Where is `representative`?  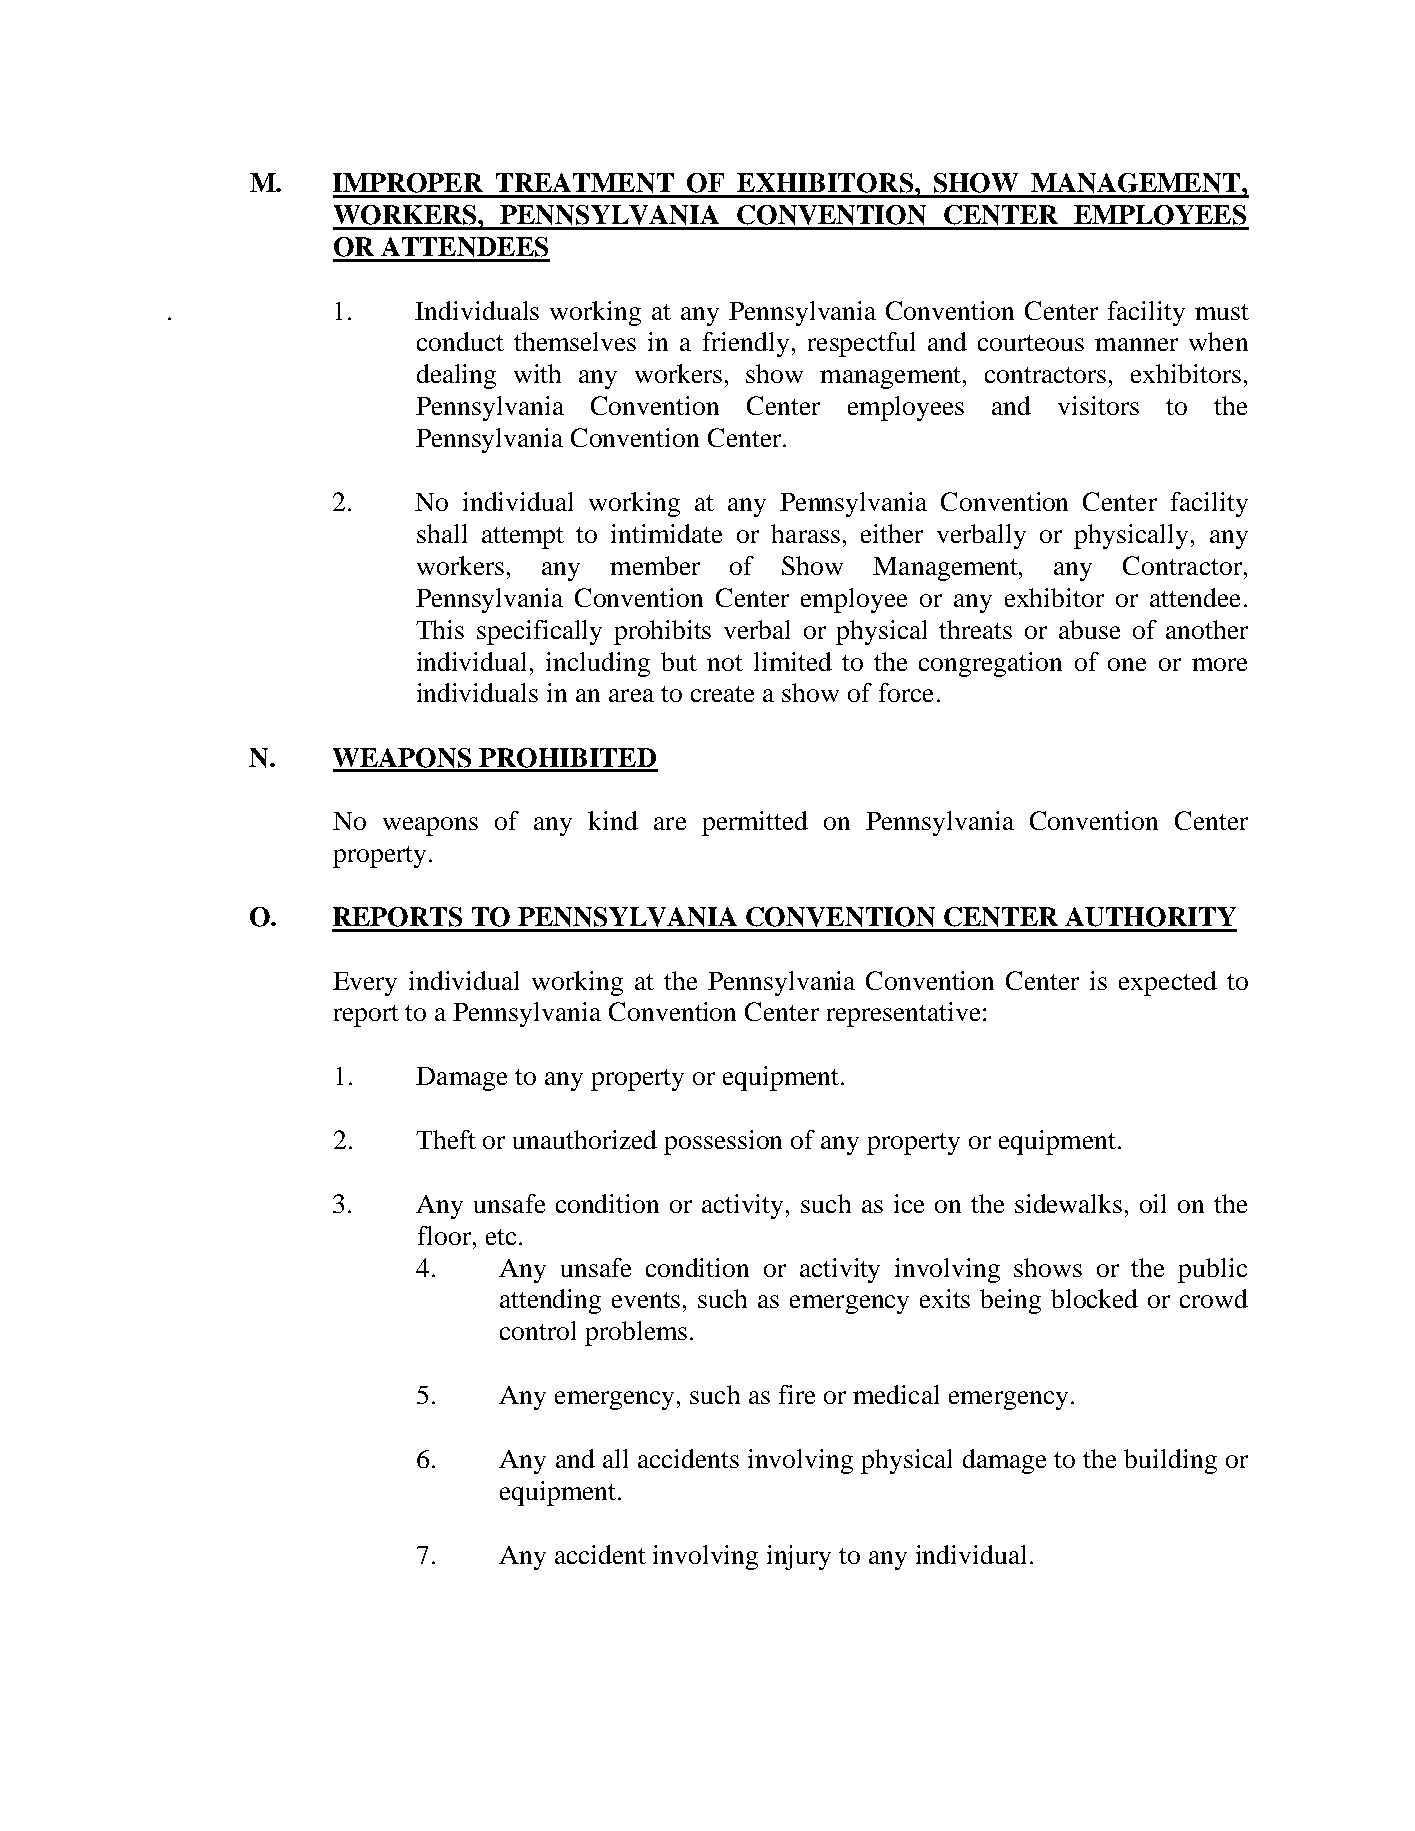
representative is located at coordinates (903, 1014).
